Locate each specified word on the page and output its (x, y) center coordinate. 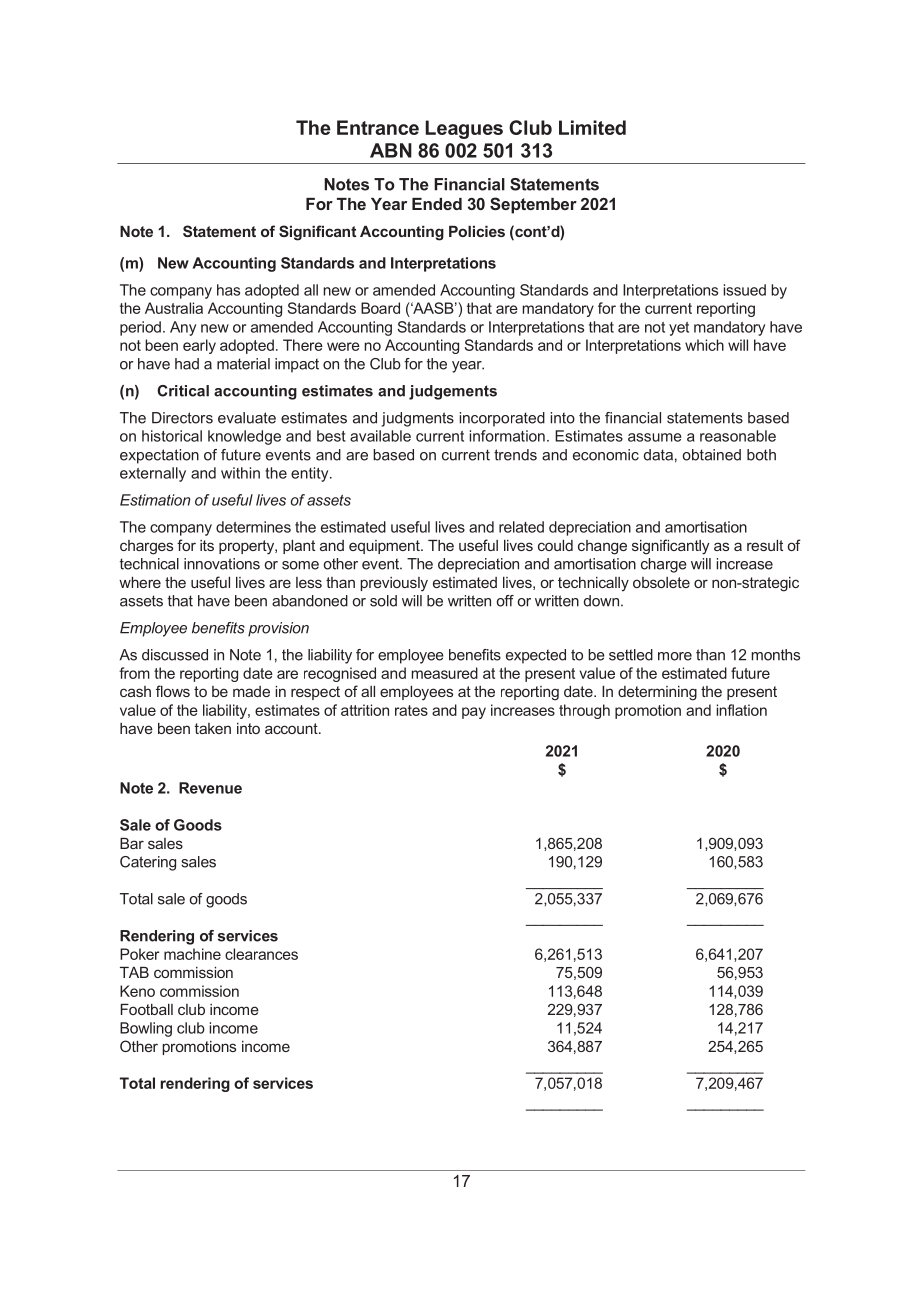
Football (146, 1009)
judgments (418, 419)
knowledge (244, 437)
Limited (592, 127)
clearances (261, 954)
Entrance (378, 127)
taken (213, 728)
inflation (741, 710)
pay (474, 713)
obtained (712, 455)
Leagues (464, 129)
